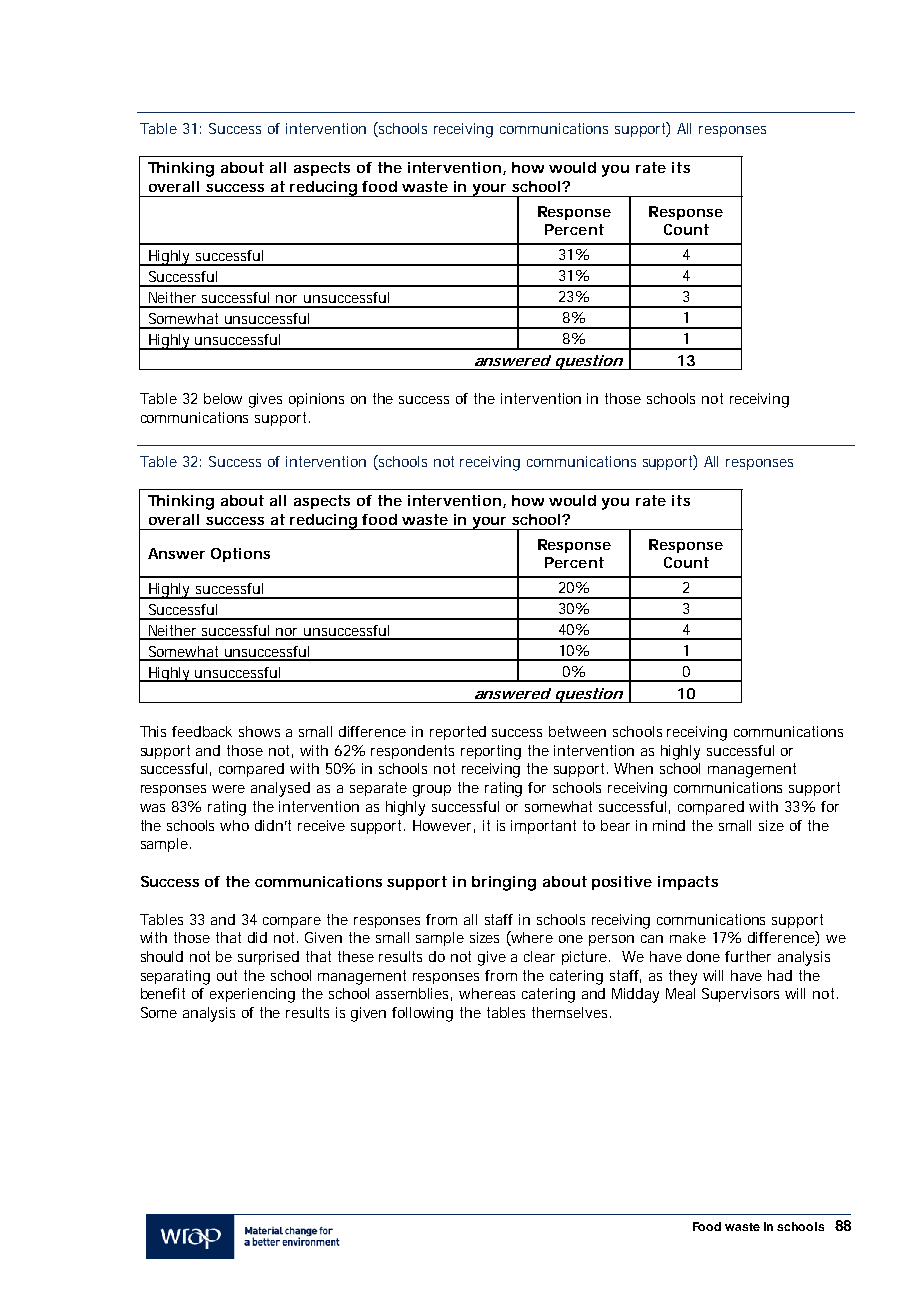  Describe the element at coordinates (252, 995) in the screenshot. I see `experiencing` at that location.
